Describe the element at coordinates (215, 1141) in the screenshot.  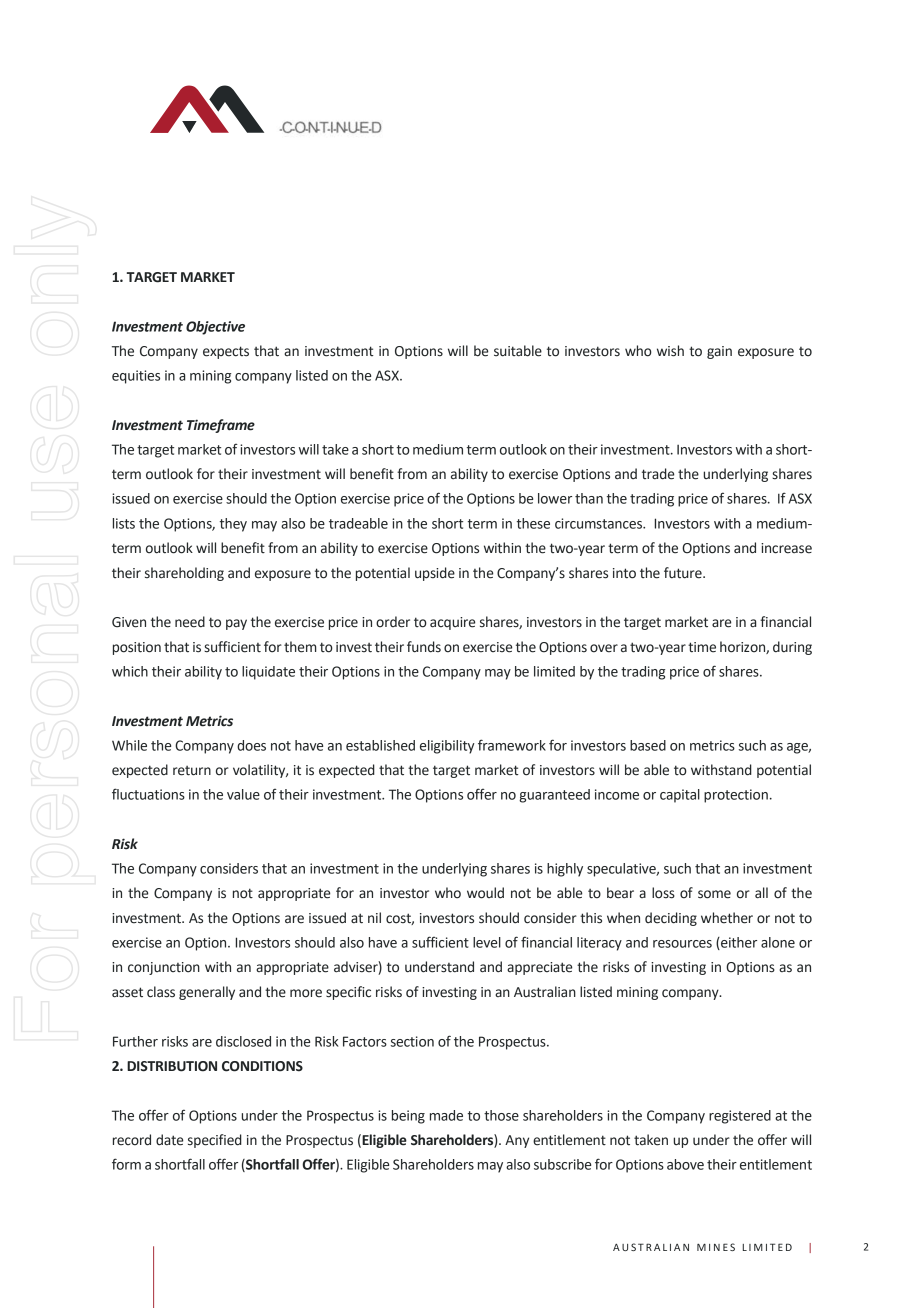
I see `specified` at that location.
